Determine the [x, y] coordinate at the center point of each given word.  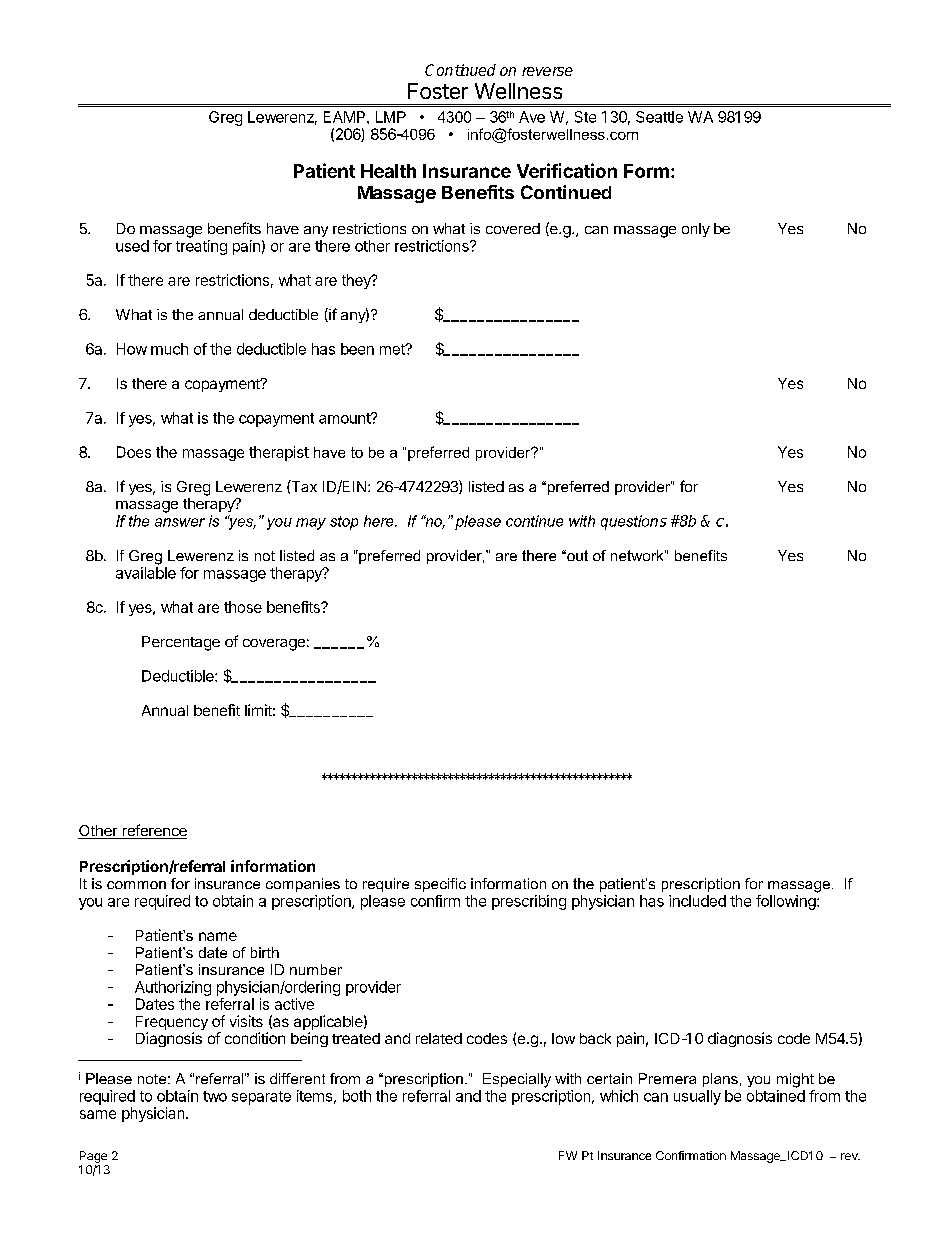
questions [634, 522]
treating [201, 247]
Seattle [659, 117]
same [98, 1114]
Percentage [181, 643]
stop [344, 523]
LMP [391, 117]
